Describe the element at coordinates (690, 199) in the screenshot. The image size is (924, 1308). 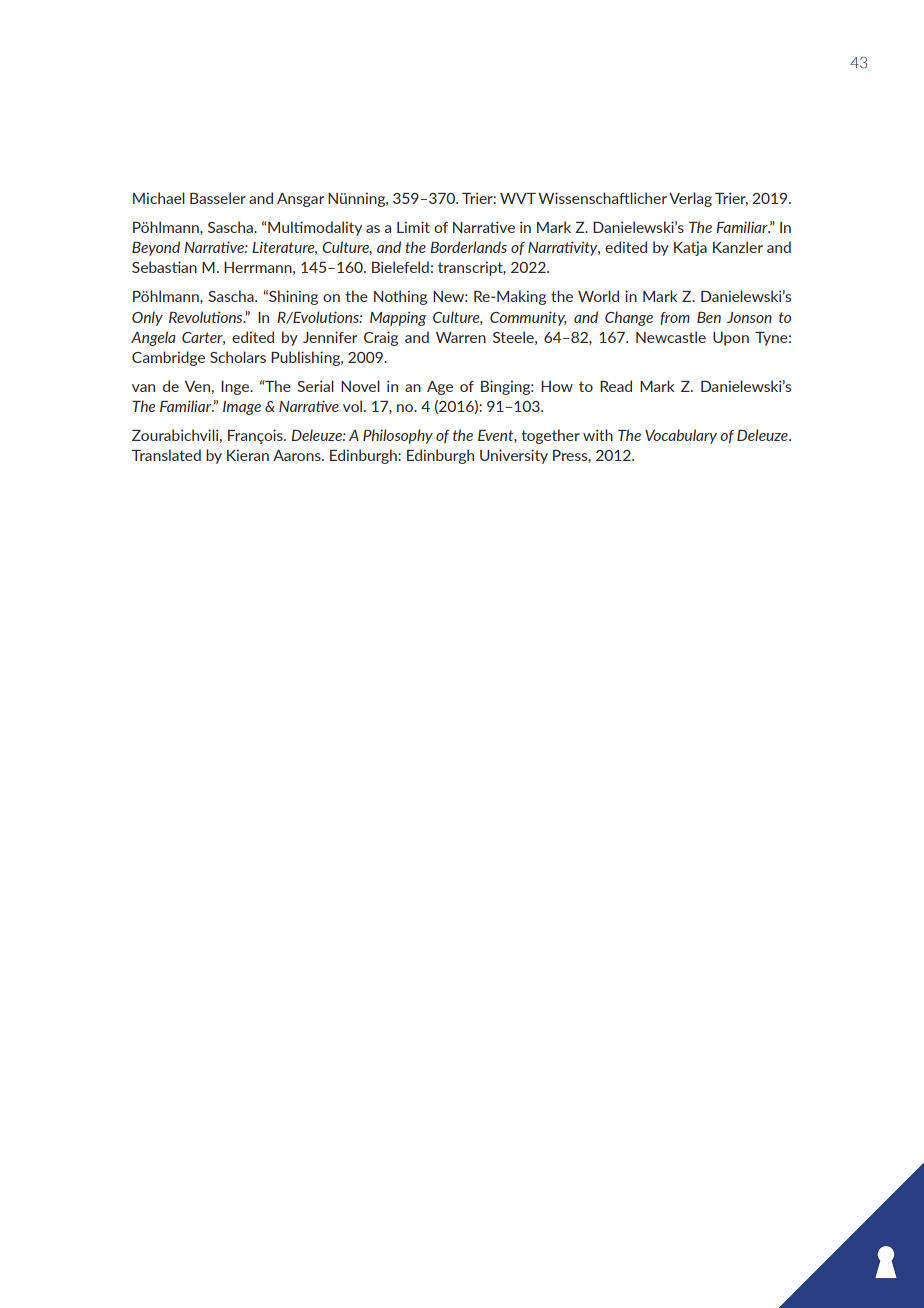
I see `Verlag` at that location.
